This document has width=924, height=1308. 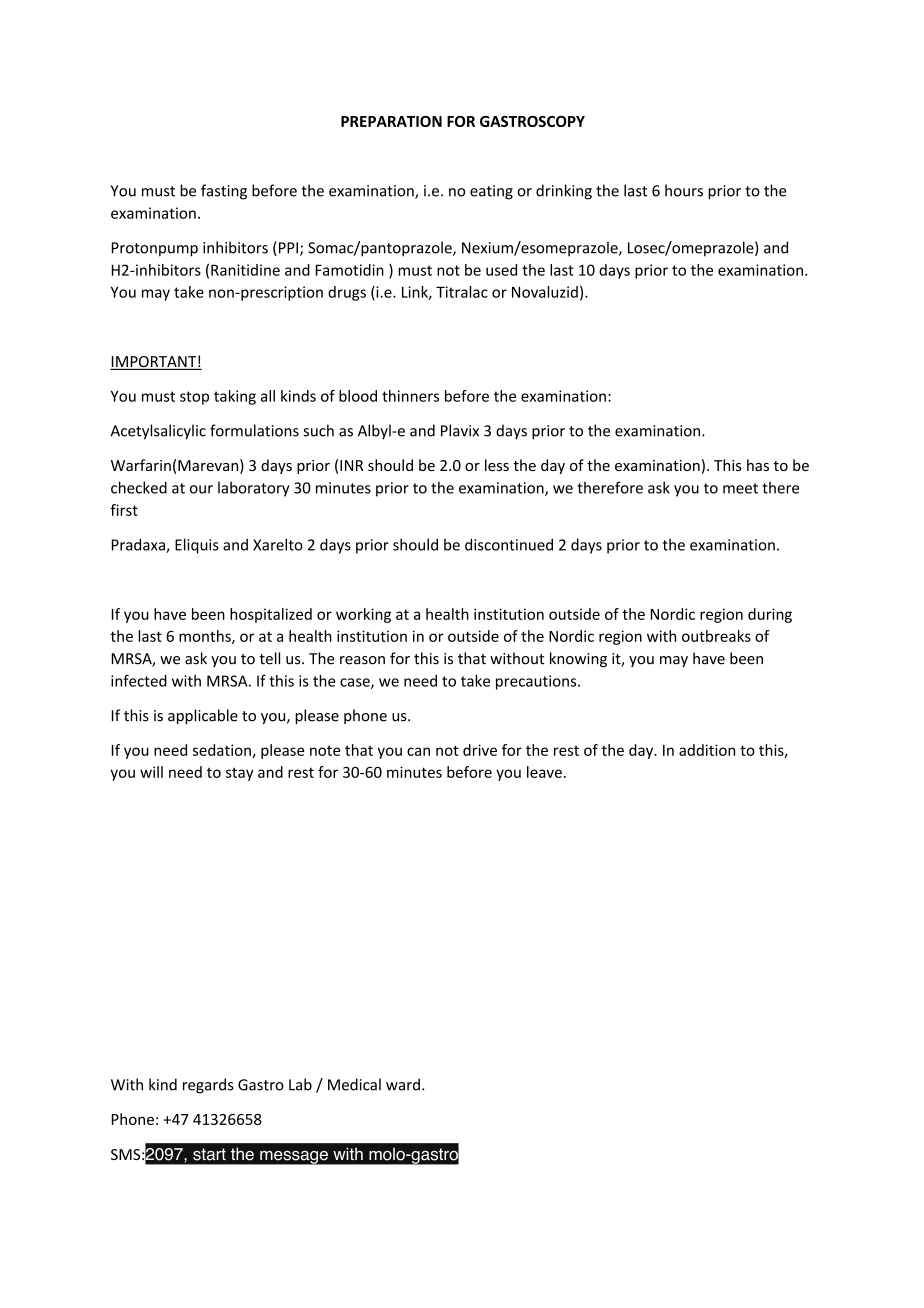 I want to click on eating, so click(x=491, y=192).
